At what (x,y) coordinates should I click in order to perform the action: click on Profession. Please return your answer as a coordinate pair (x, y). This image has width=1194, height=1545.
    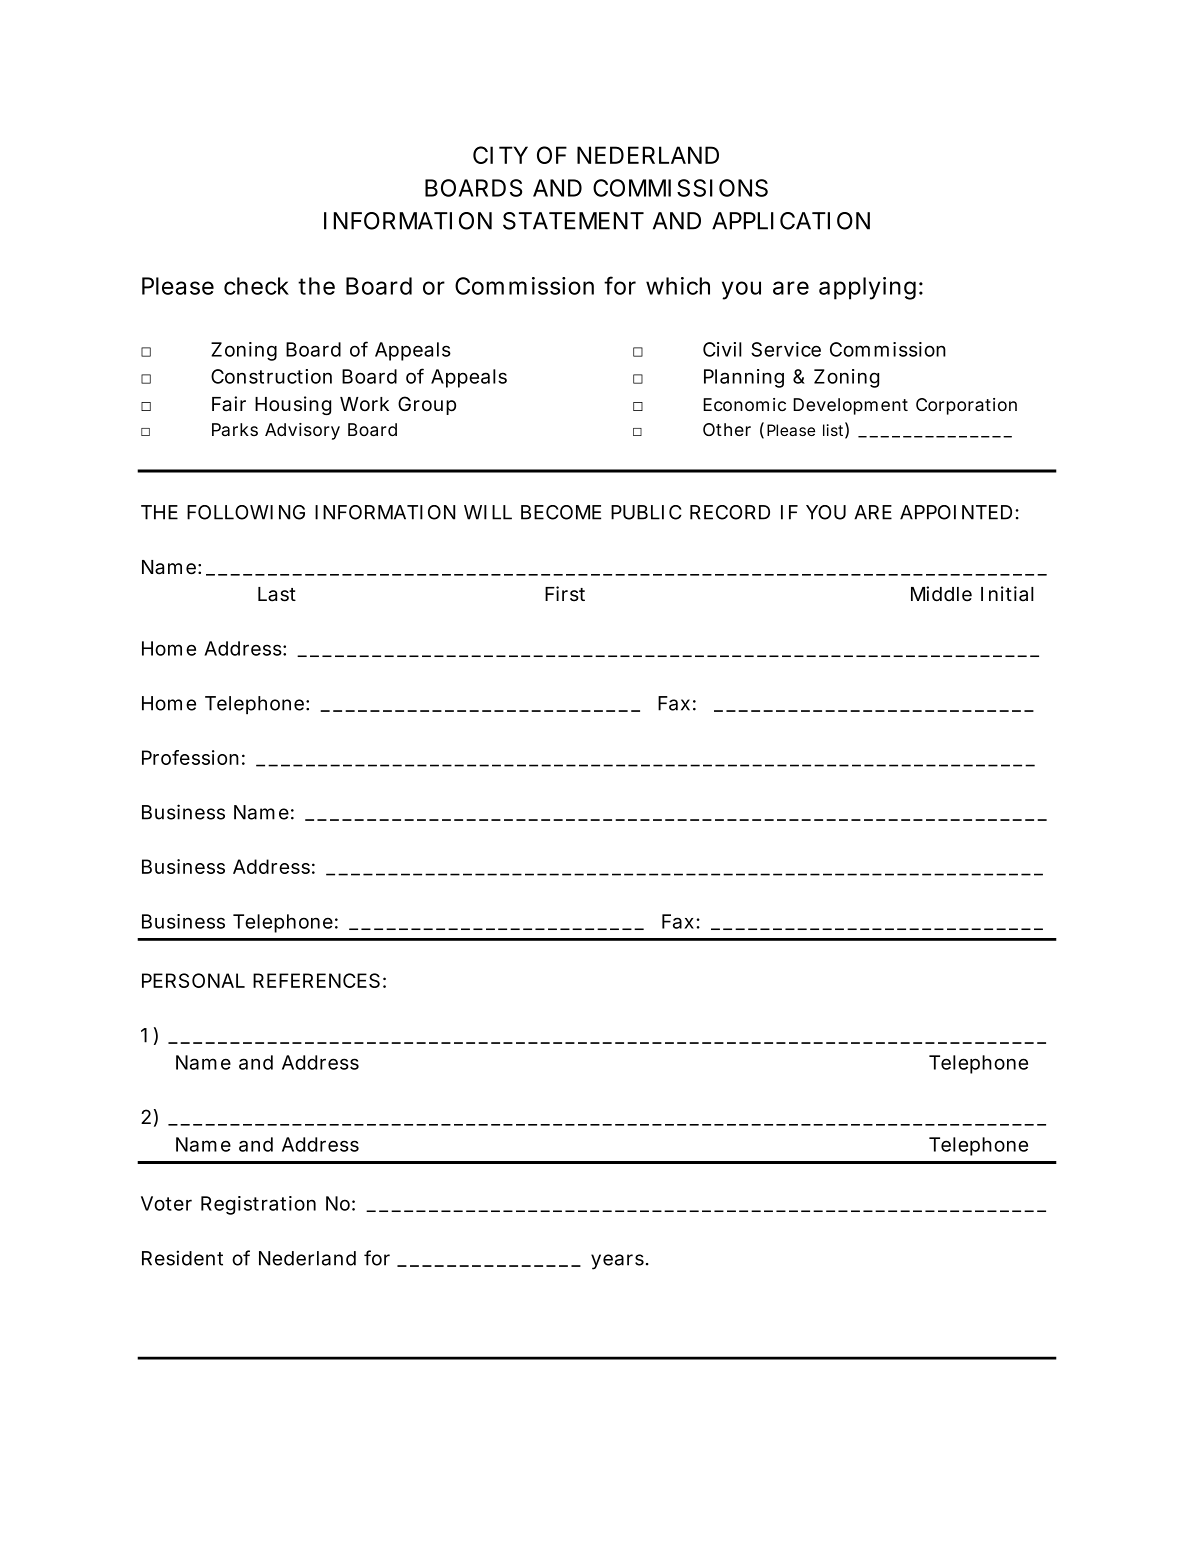
    Looking at the image, I should click on (190, 757).
